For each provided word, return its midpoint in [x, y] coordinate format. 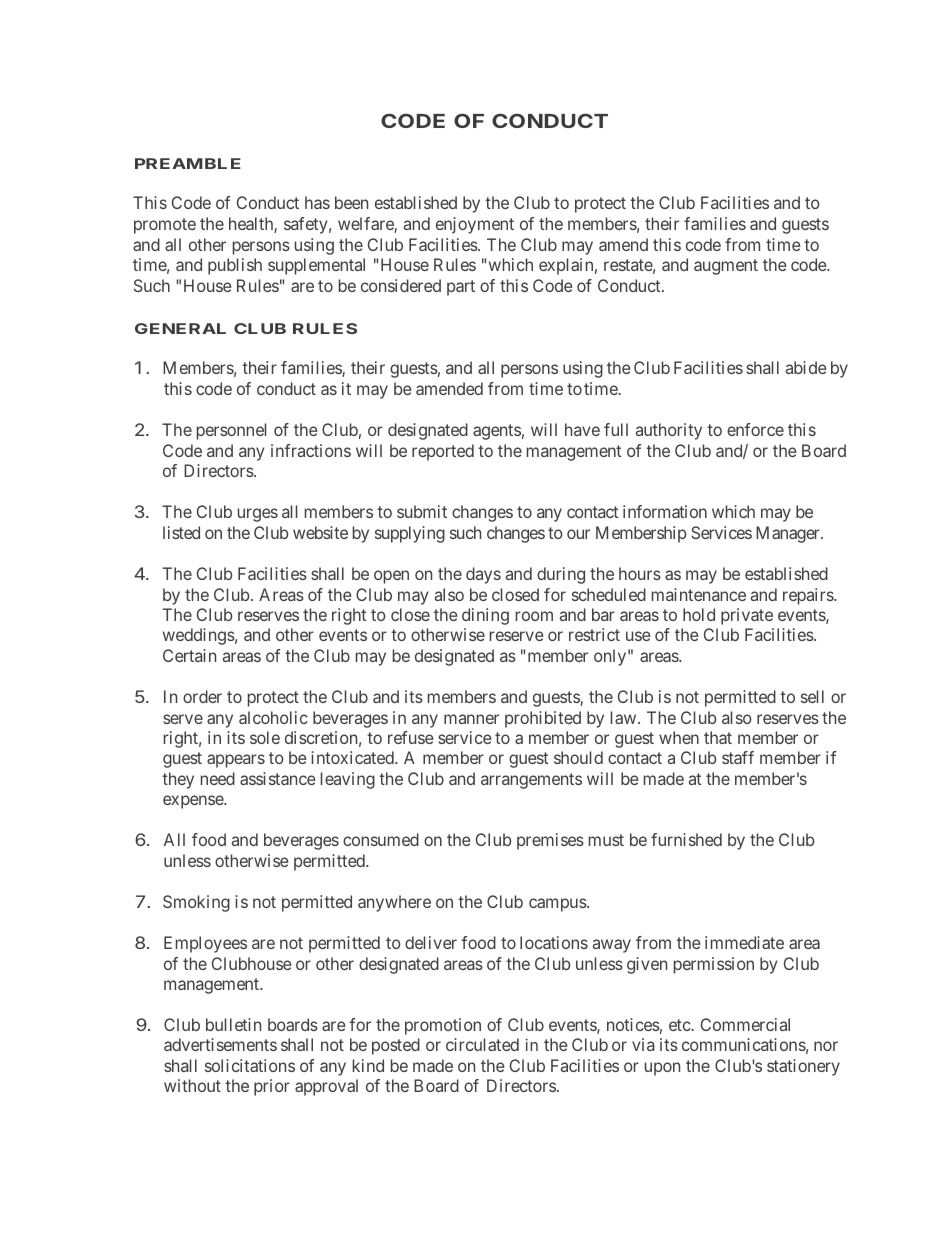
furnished [686, 839]
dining [485, 616]
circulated [482, 1044]
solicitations [250, 1065]
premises [550, 841]
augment [726, 267]
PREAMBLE [188, 163]
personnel [231, 431]
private [747, 616]
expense [194, 802]
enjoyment [475, 225]
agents [497, 432]
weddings [199, 636]
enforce [755, 429]
